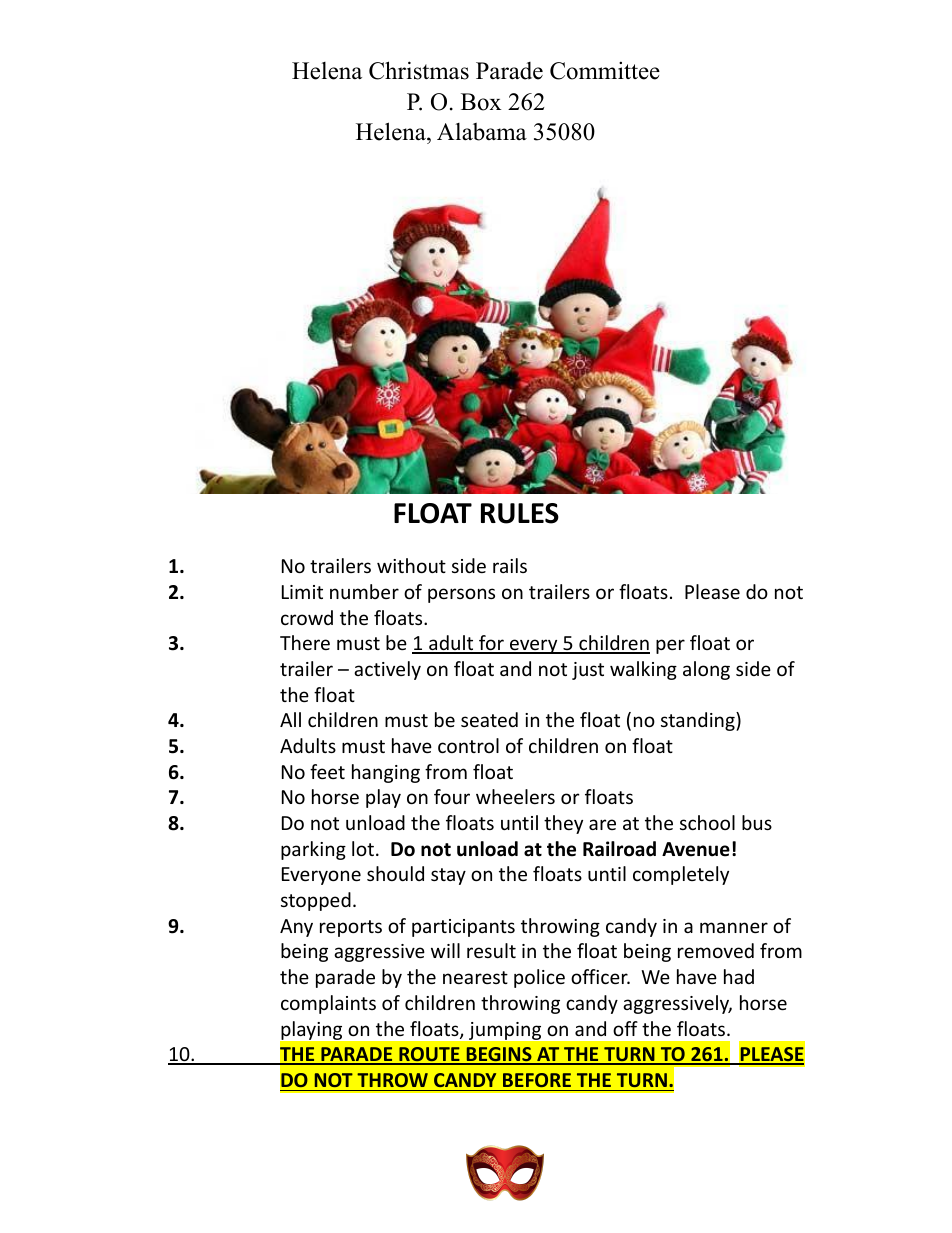 The image size is (952, 1233). Describe the element at coordinates (706, 670) in the screenshot. I see `along` at that location.
